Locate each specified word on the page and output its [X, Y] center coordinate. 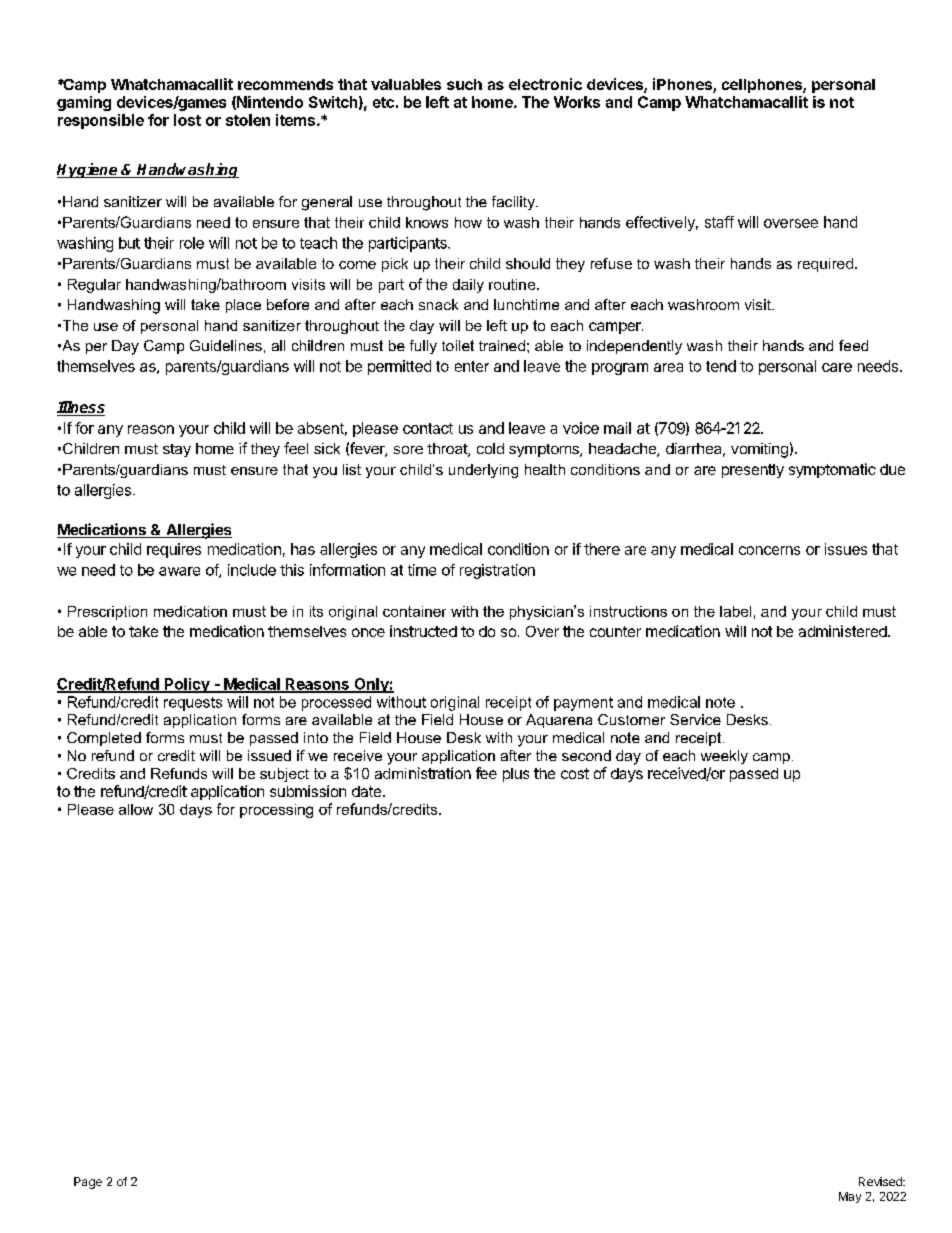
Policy [187, 685]
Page [88, 1183]
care [837, 367]
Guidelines [226, 345]
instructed [423, 631]
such [464, 84]
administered [843, 631]
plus [516, 775]
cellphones [763, 86]
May [850, 1197]
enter [472, 366]
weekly [724, 757]
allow [136, 809]
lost [187, 120]
